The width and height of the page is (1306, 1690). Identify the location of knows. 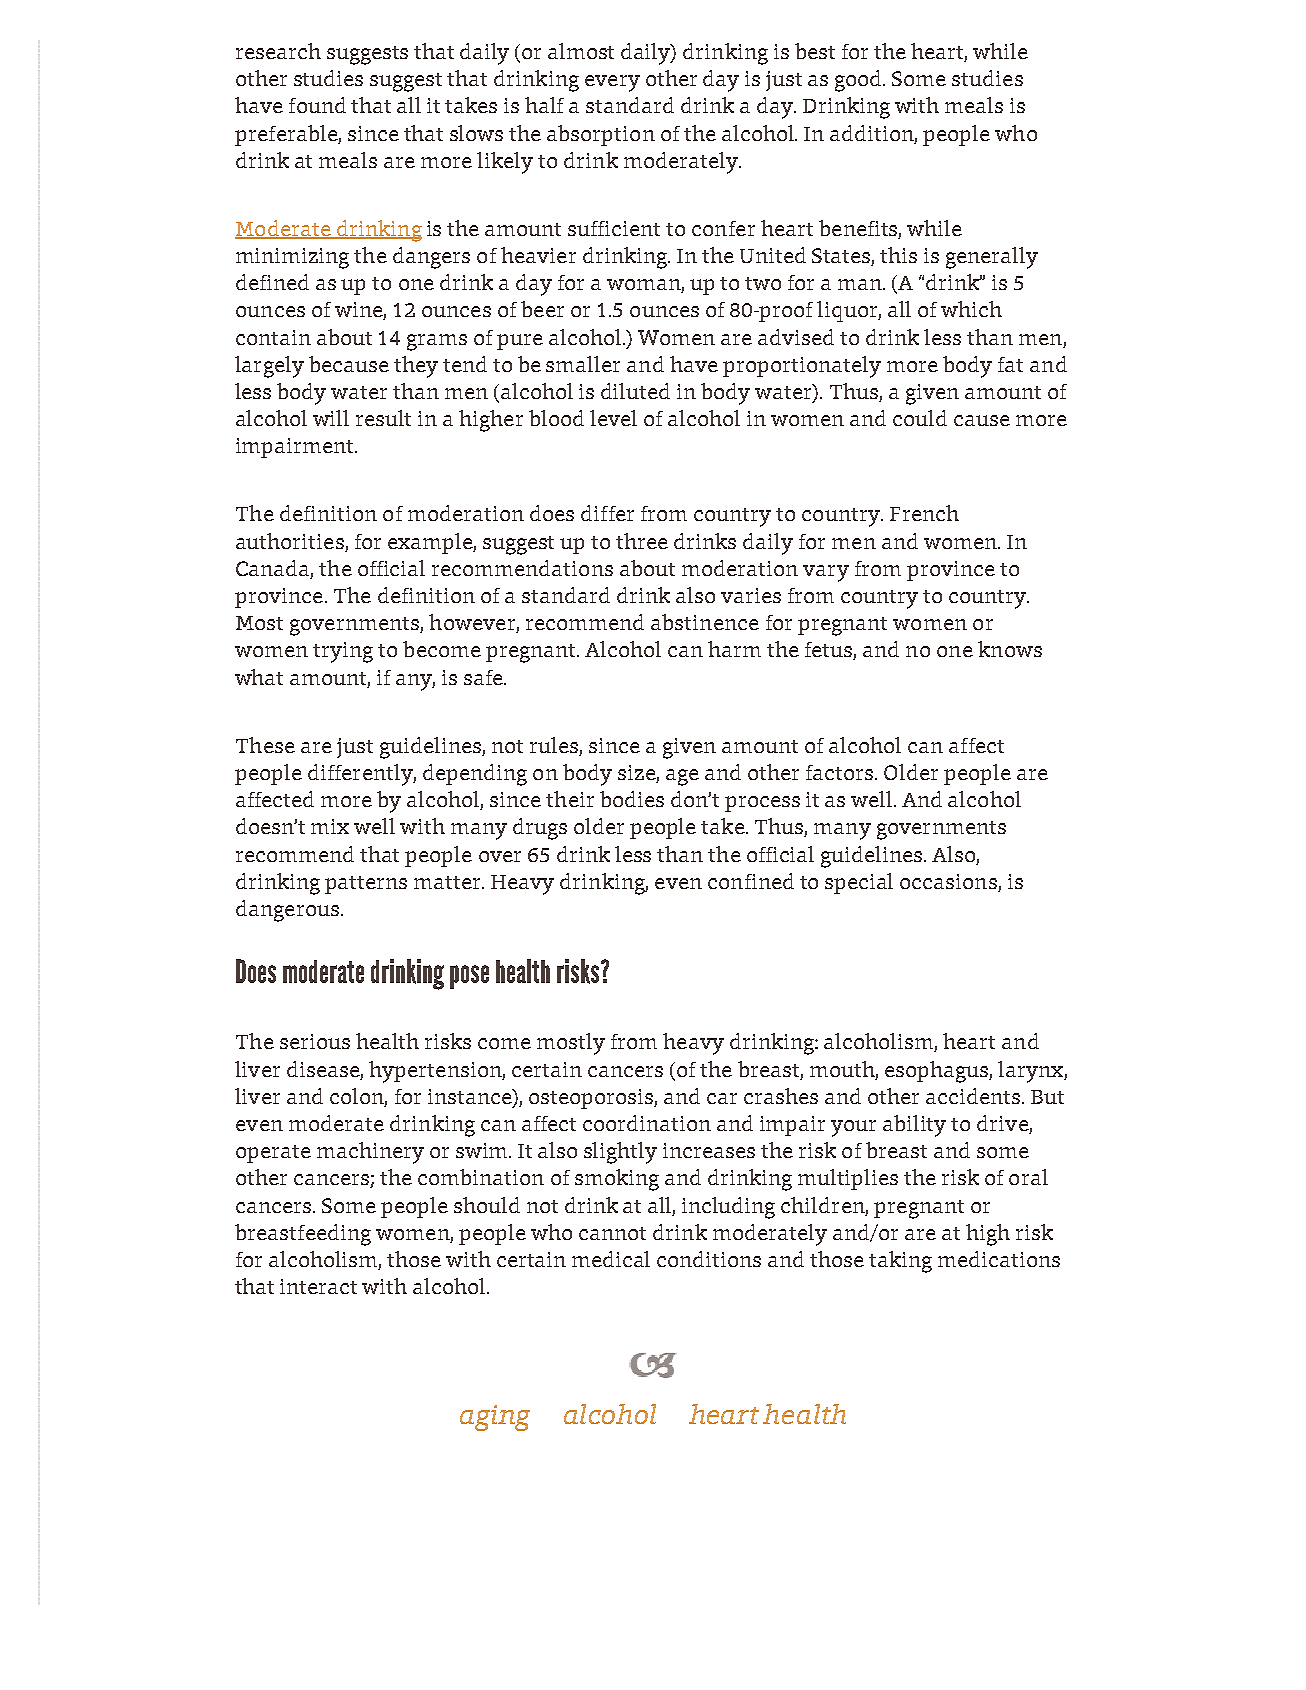
(1010, 649).
